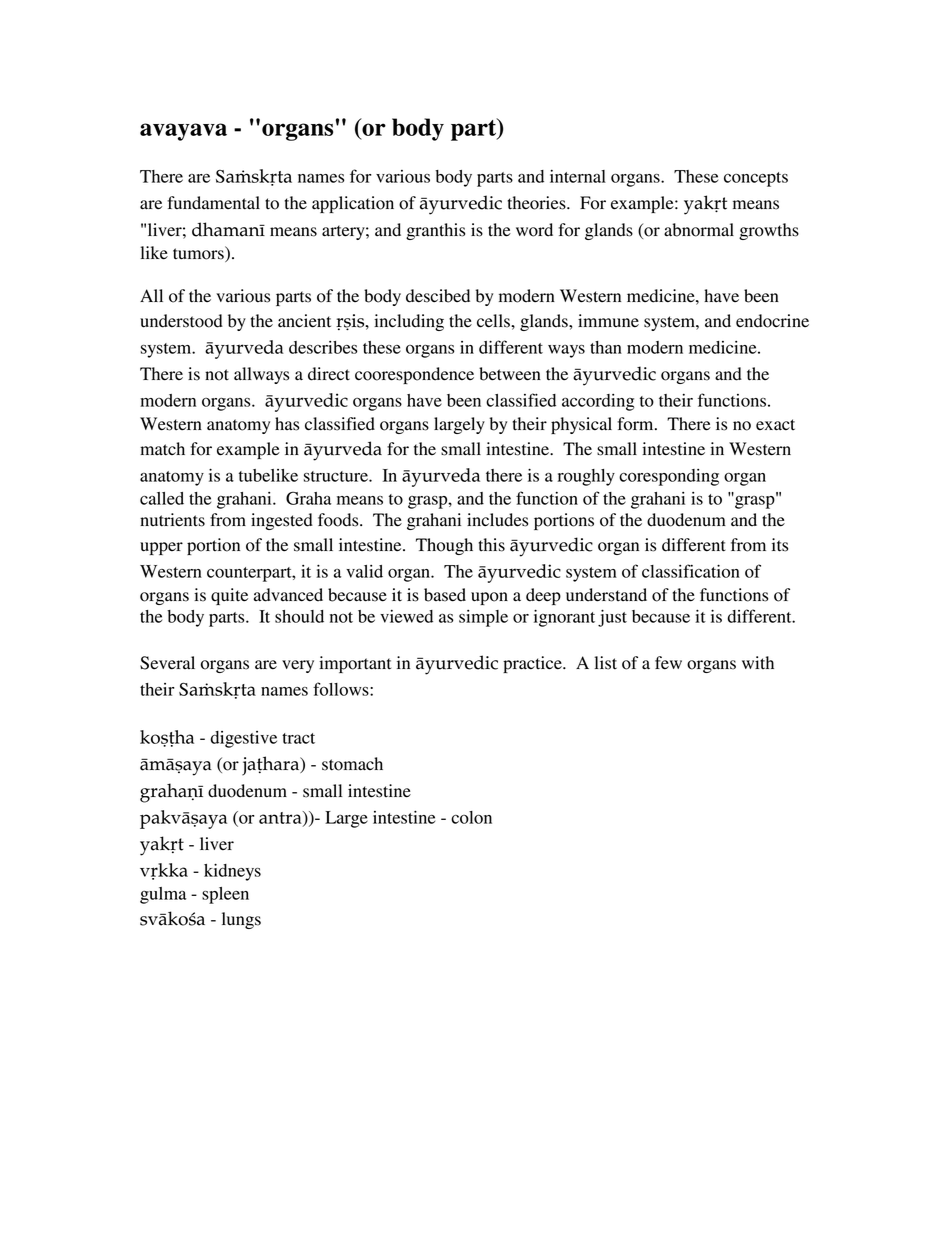  Describe the element at coordinates (471, 817) in the screenshot. I see `colon` at that location.
